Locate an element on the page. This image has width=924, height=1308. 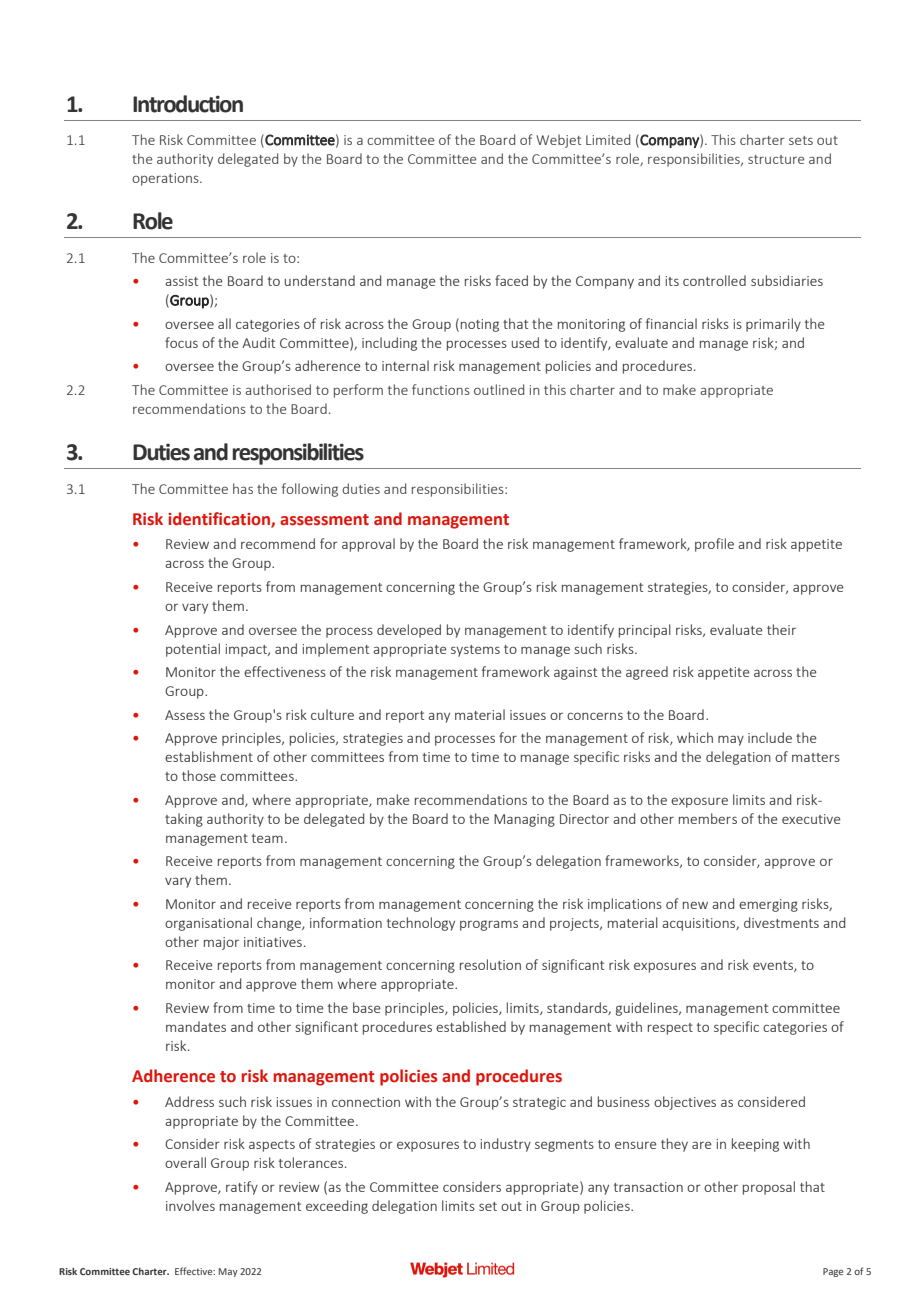
members is located at coordinates (708, 818).
